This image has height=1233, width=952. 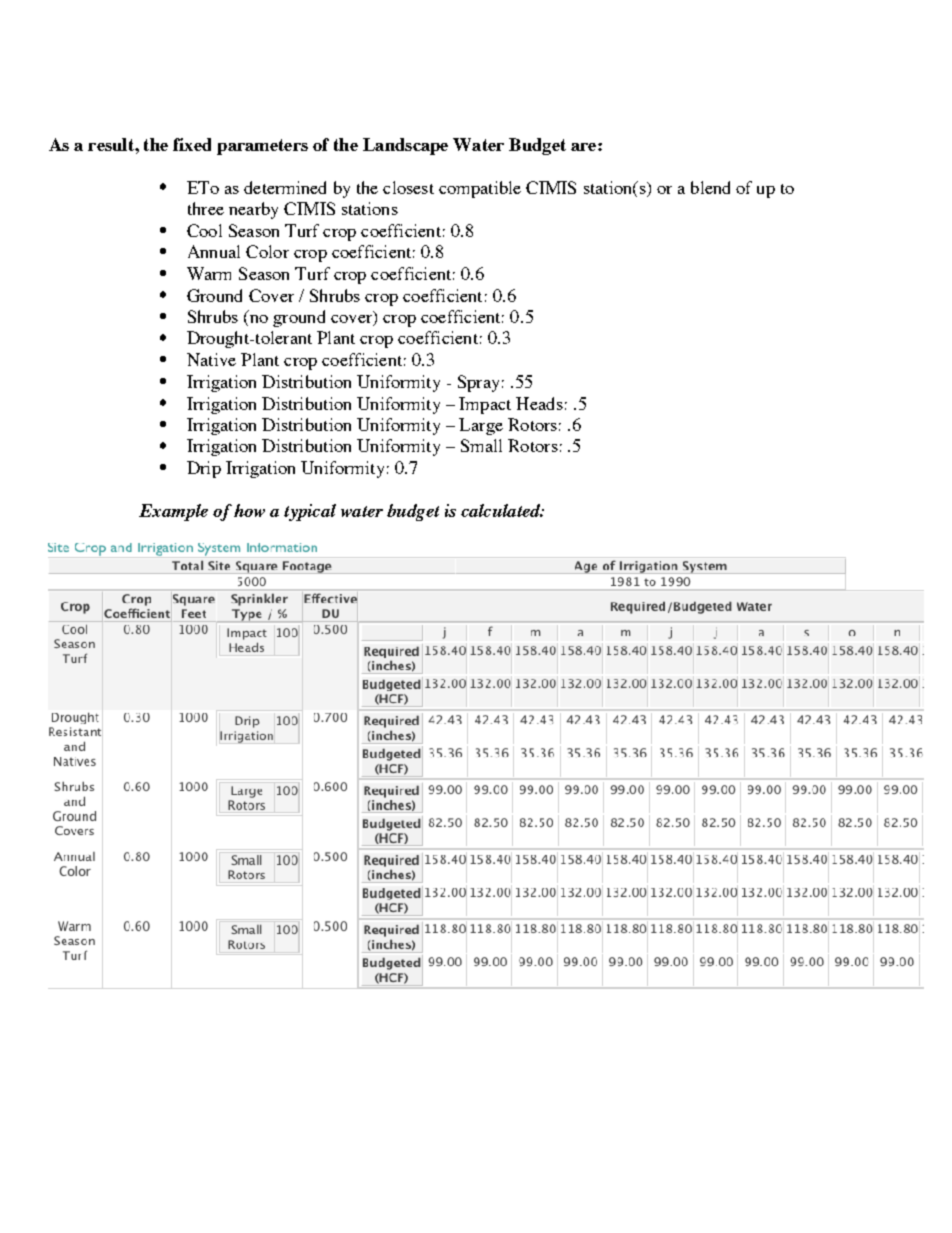 I want to click on Cool, so click(x=204, y=230).
